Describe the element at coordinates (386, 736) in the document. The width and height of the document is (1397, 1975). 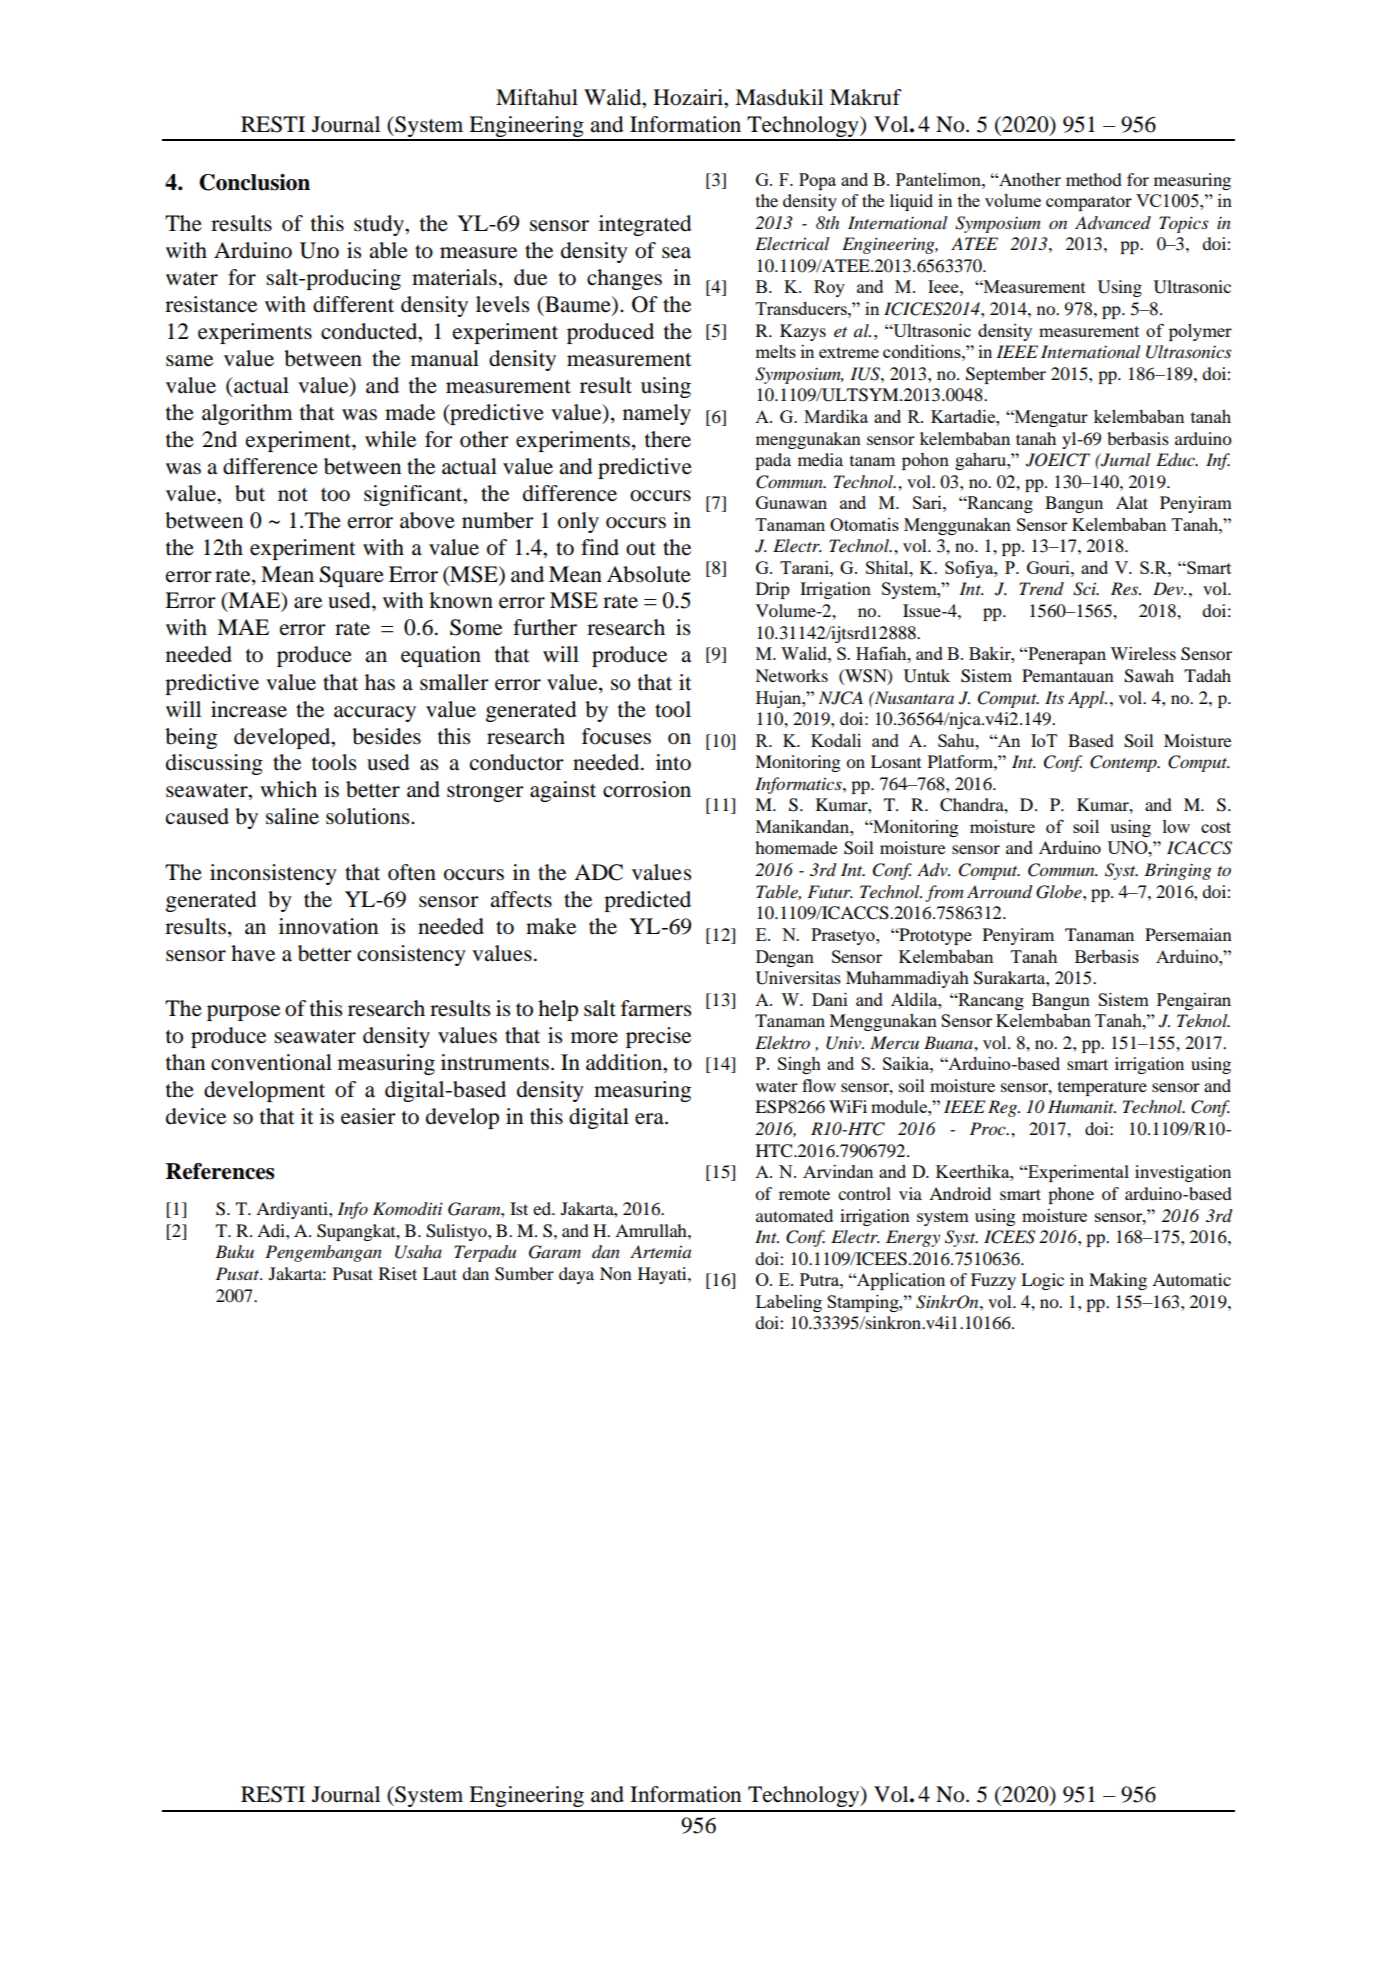
I see `besides` at that location.
